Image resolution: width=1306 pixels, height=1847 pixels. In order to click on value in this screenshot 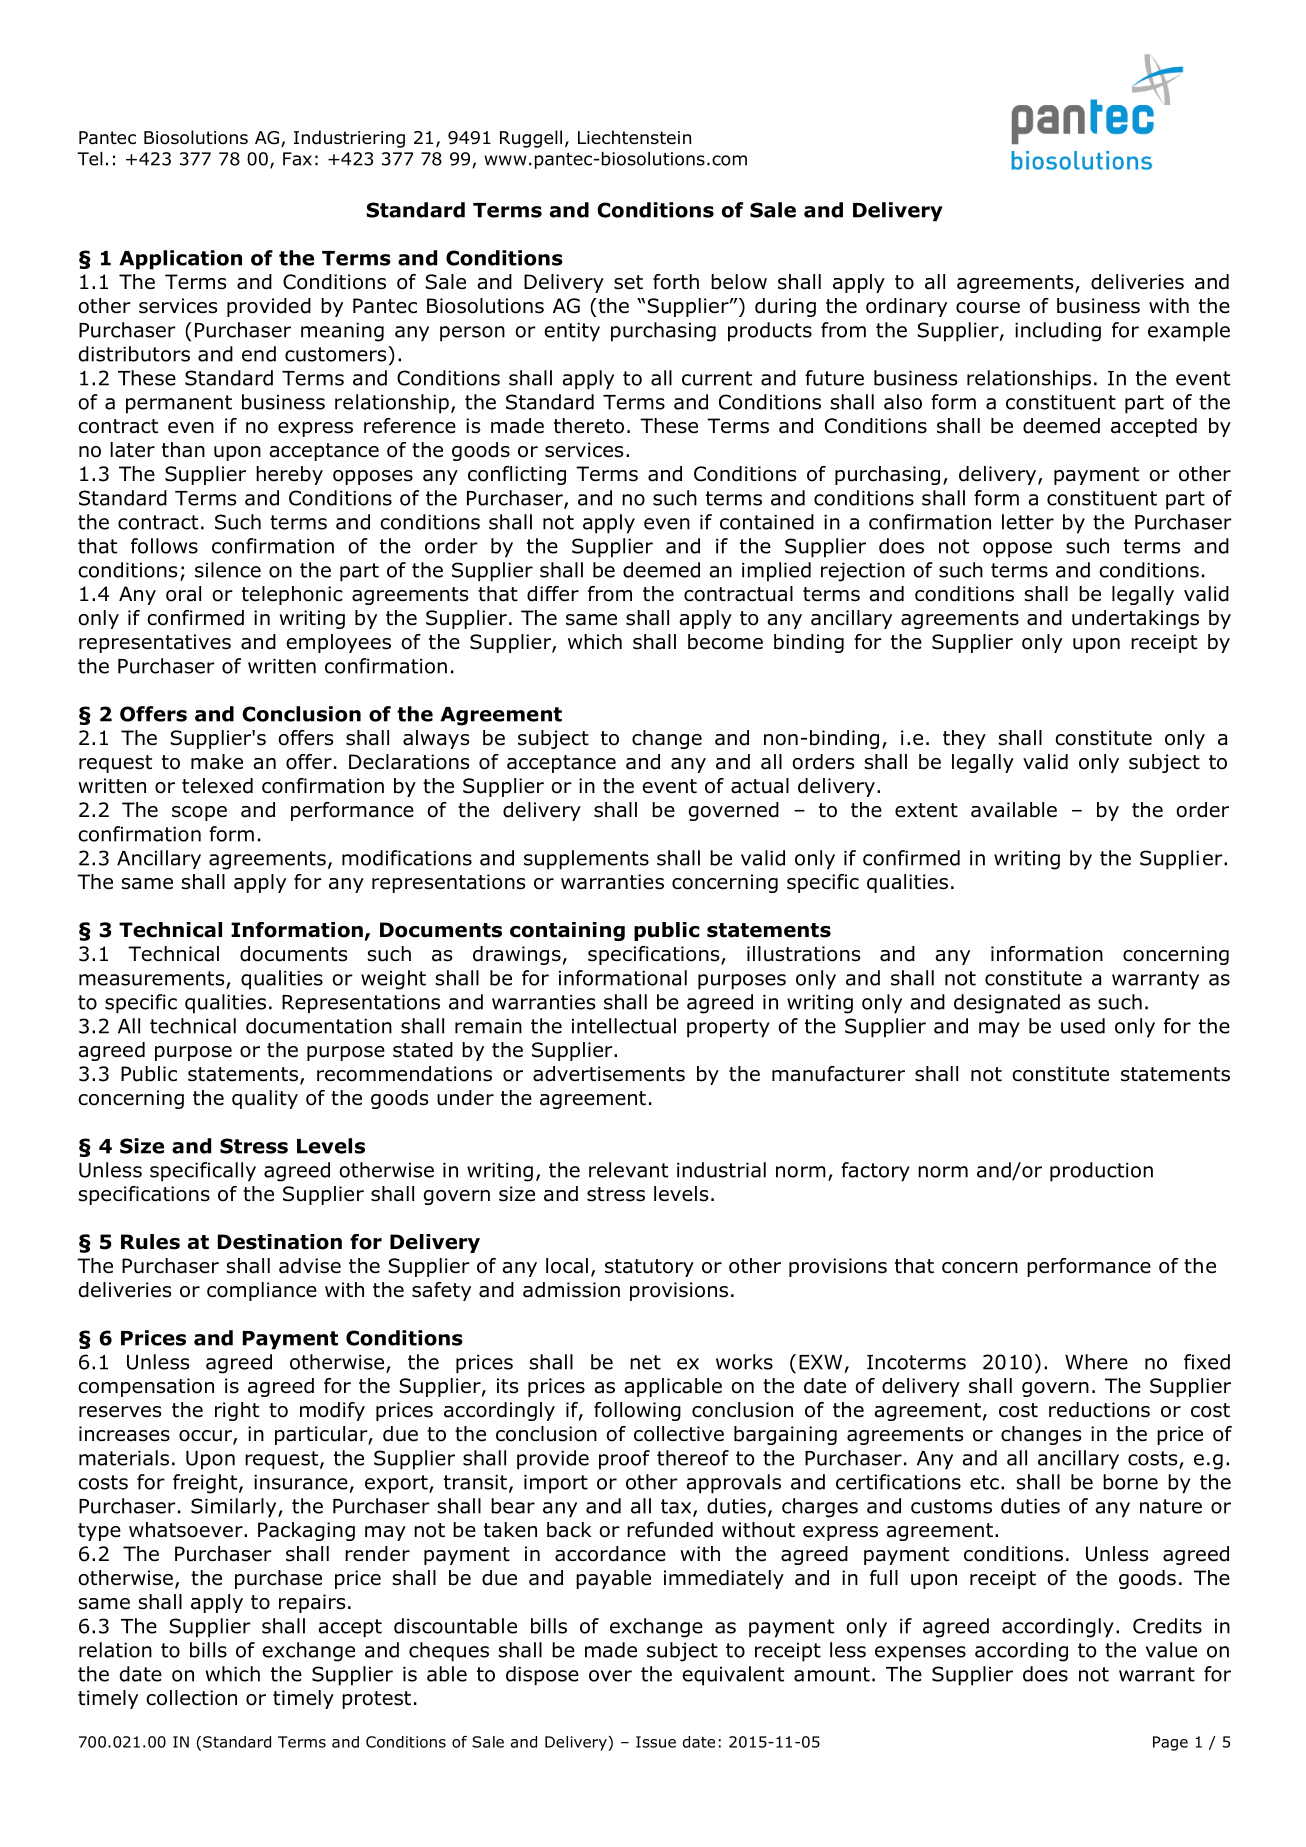, I will do `click(1171, 1650)`.
